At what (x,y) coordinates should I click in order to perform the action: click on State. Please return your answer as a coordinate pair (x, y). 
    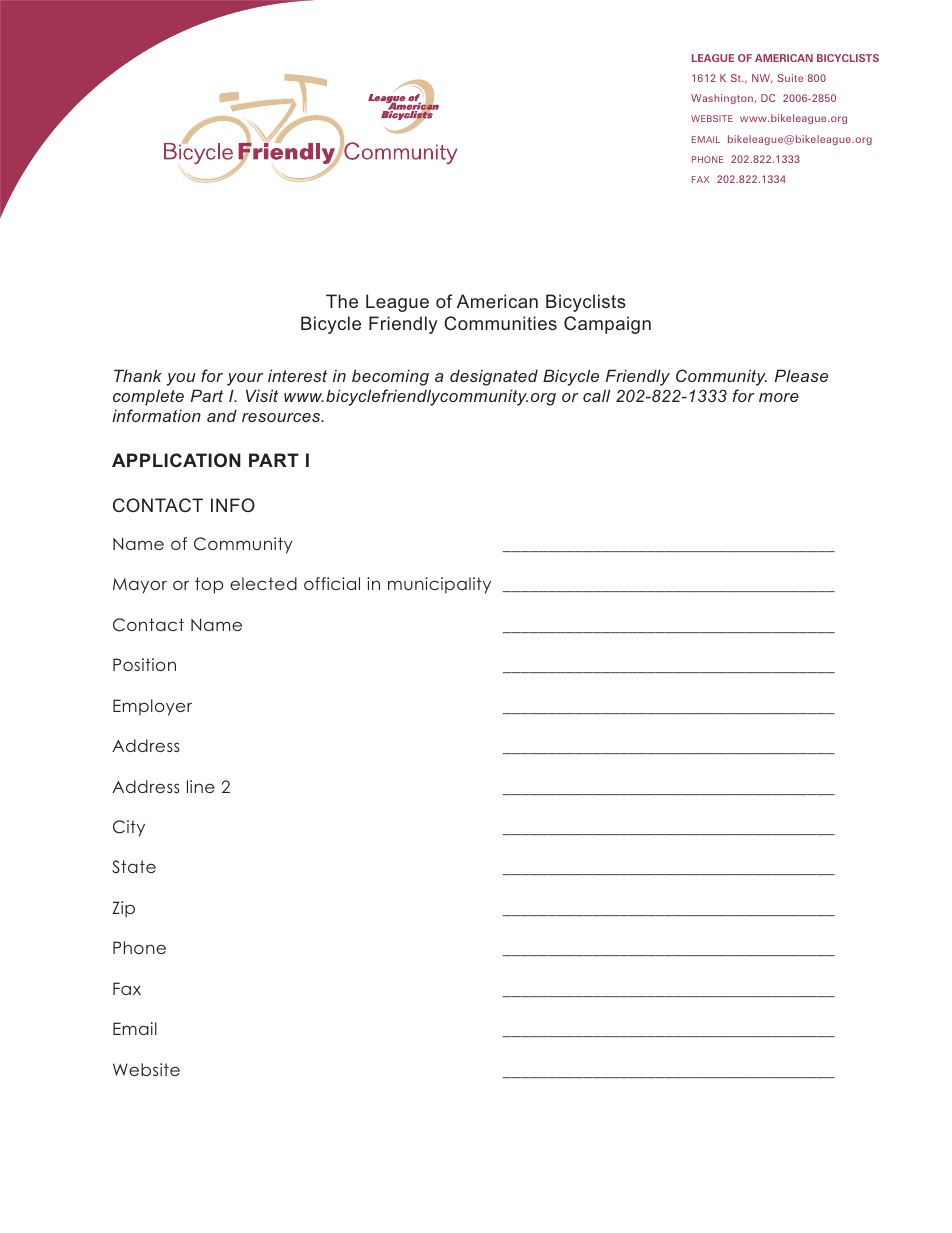
    Looking at the image, I should click on (134, 867).
